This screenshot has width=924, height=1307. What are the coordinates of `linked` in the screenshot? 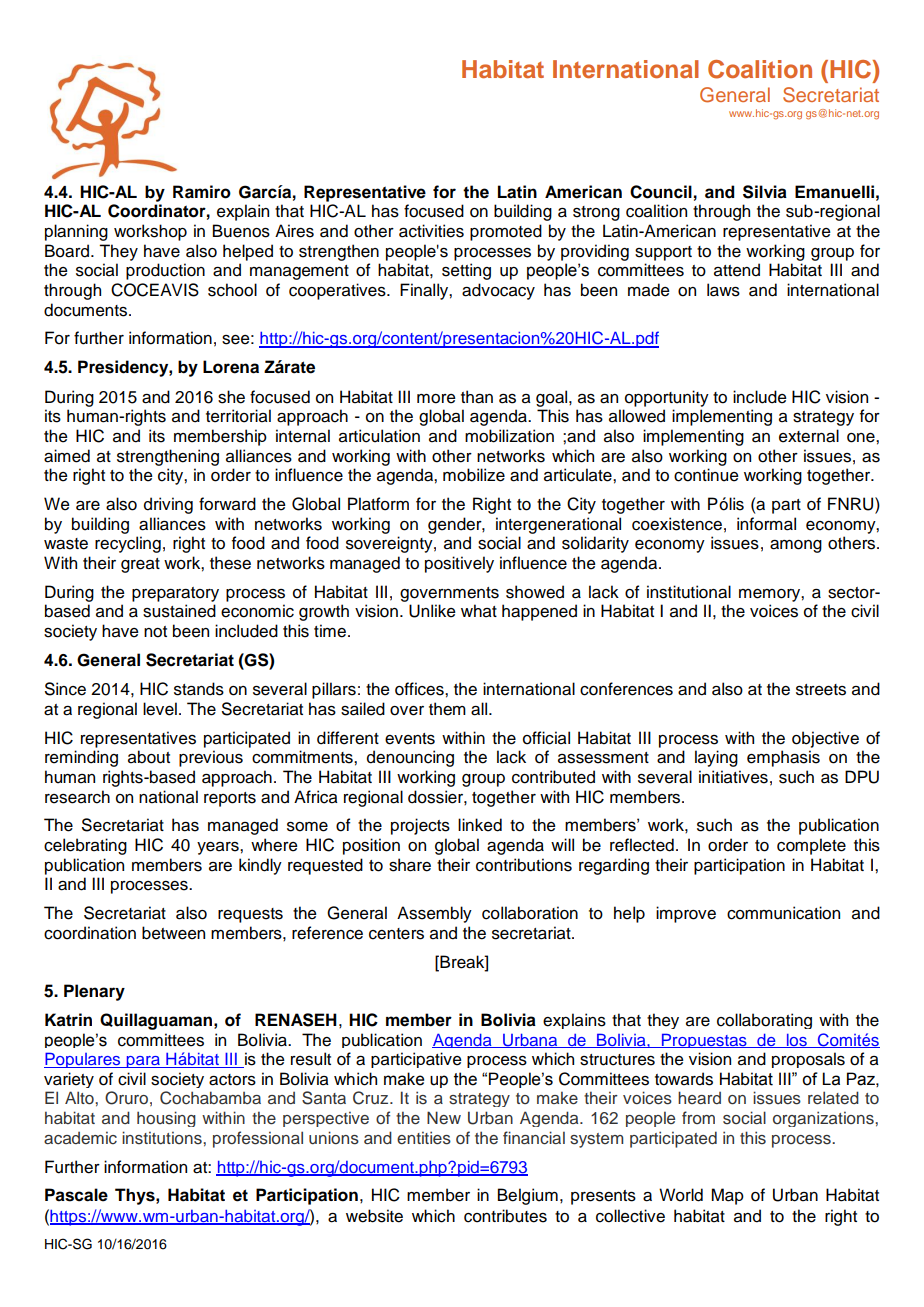 It's located at (480, 825).
